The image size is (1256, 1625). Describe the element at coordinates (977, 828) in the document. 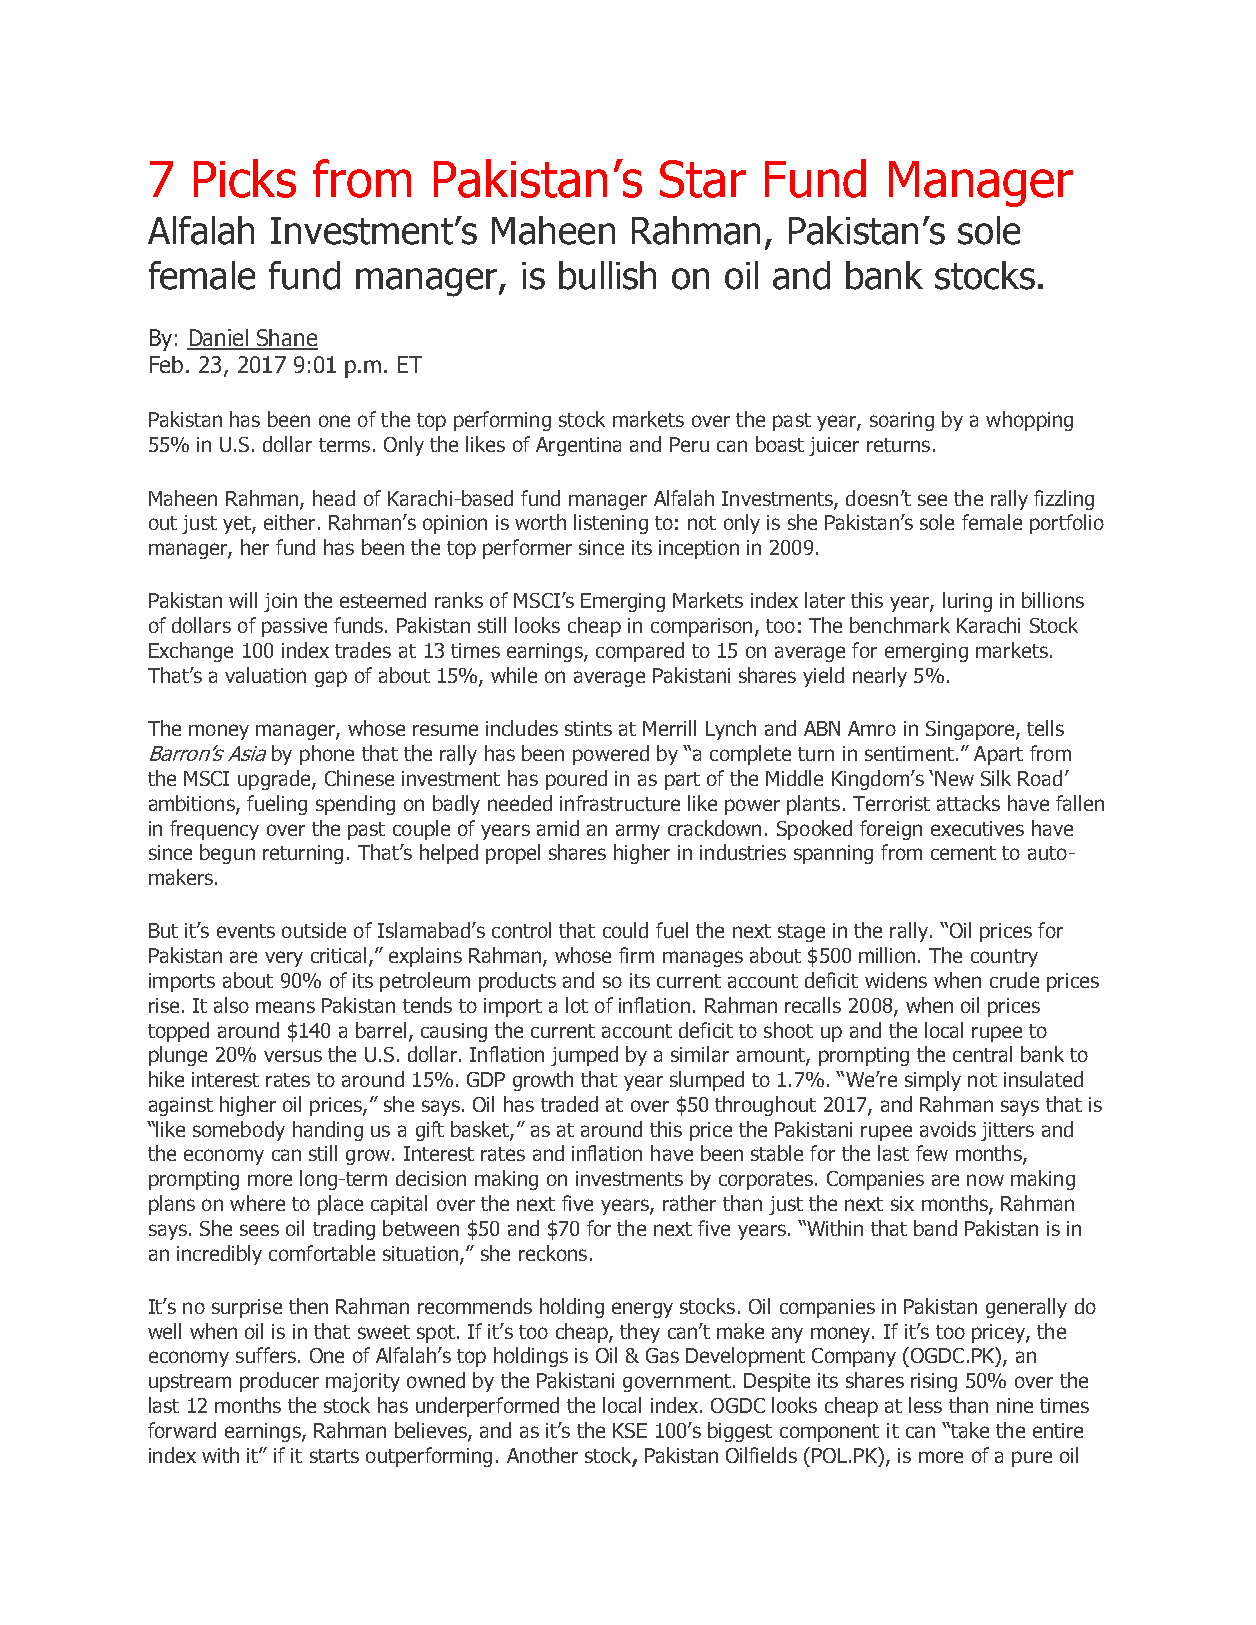

I see `executives` at that location.
